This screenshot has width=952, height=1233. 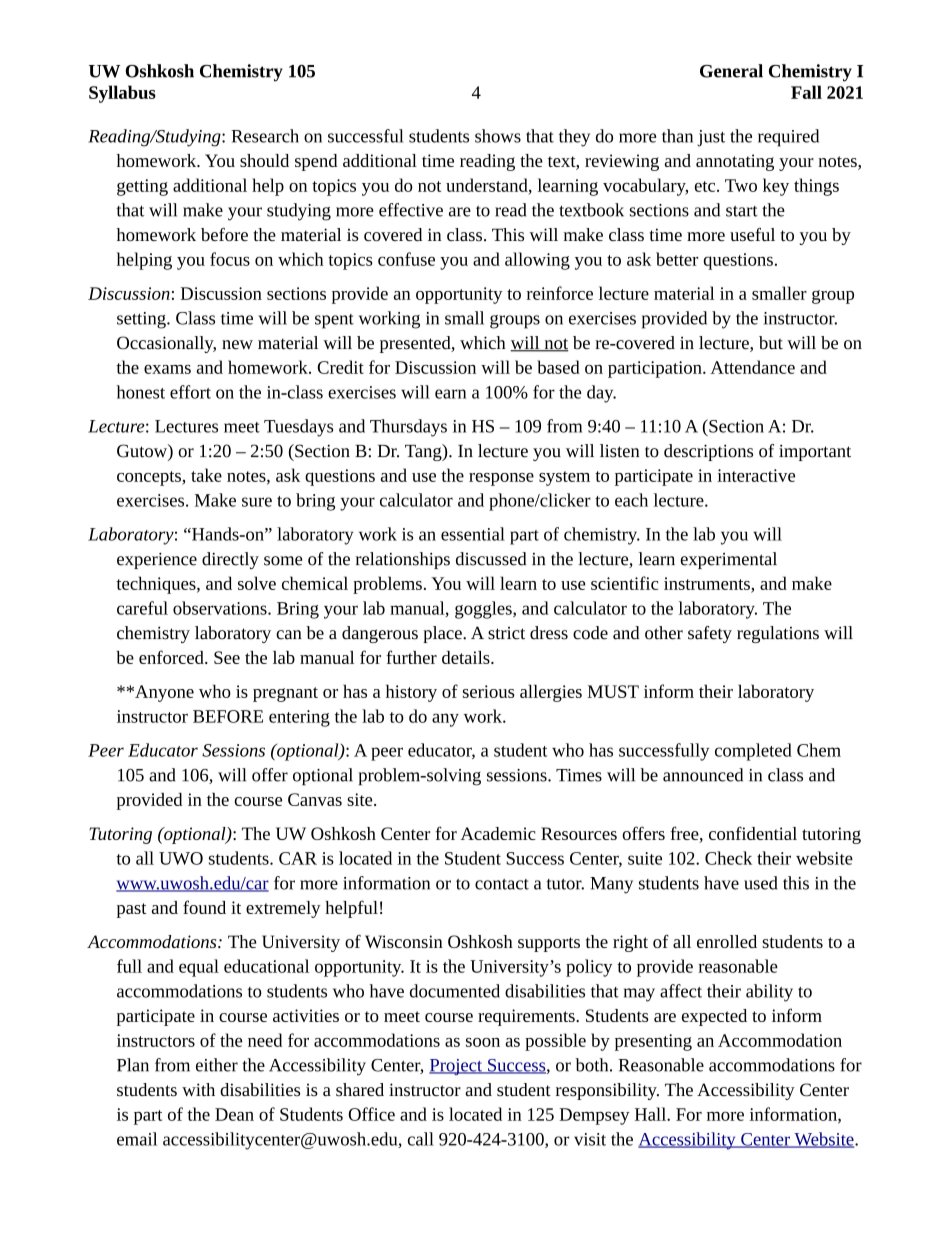 What do you see at coordinates (456, 1067) in the screenshot?
I see `Project` at bounding box center [456, 1067].
